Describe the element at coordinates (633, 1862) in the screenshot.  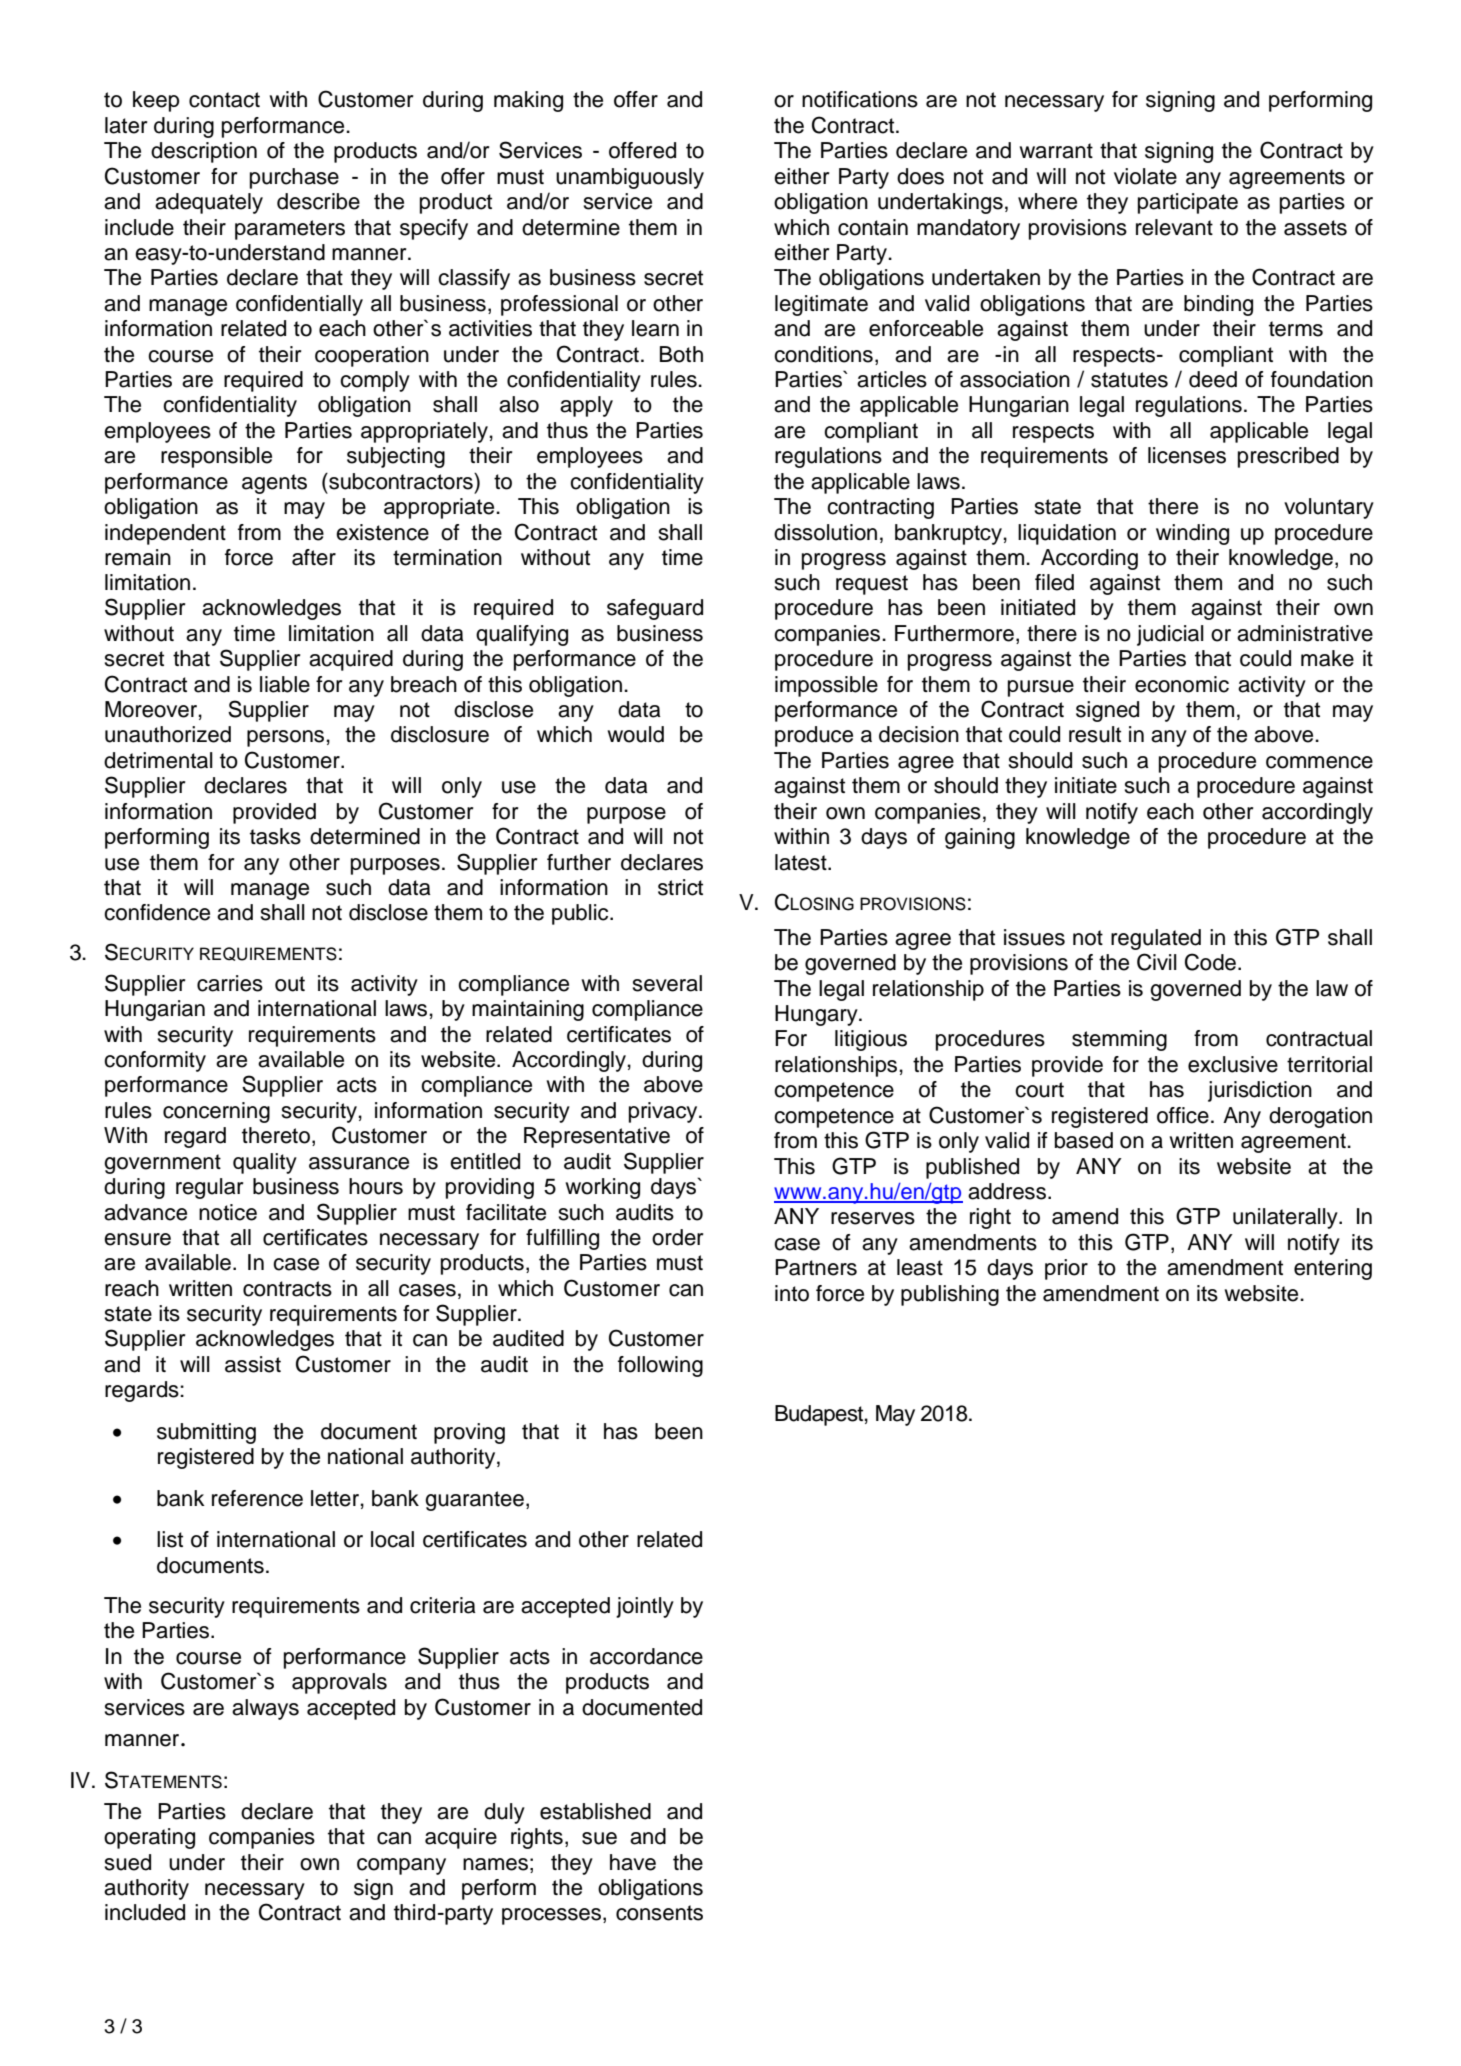
I see `have` at that location.
